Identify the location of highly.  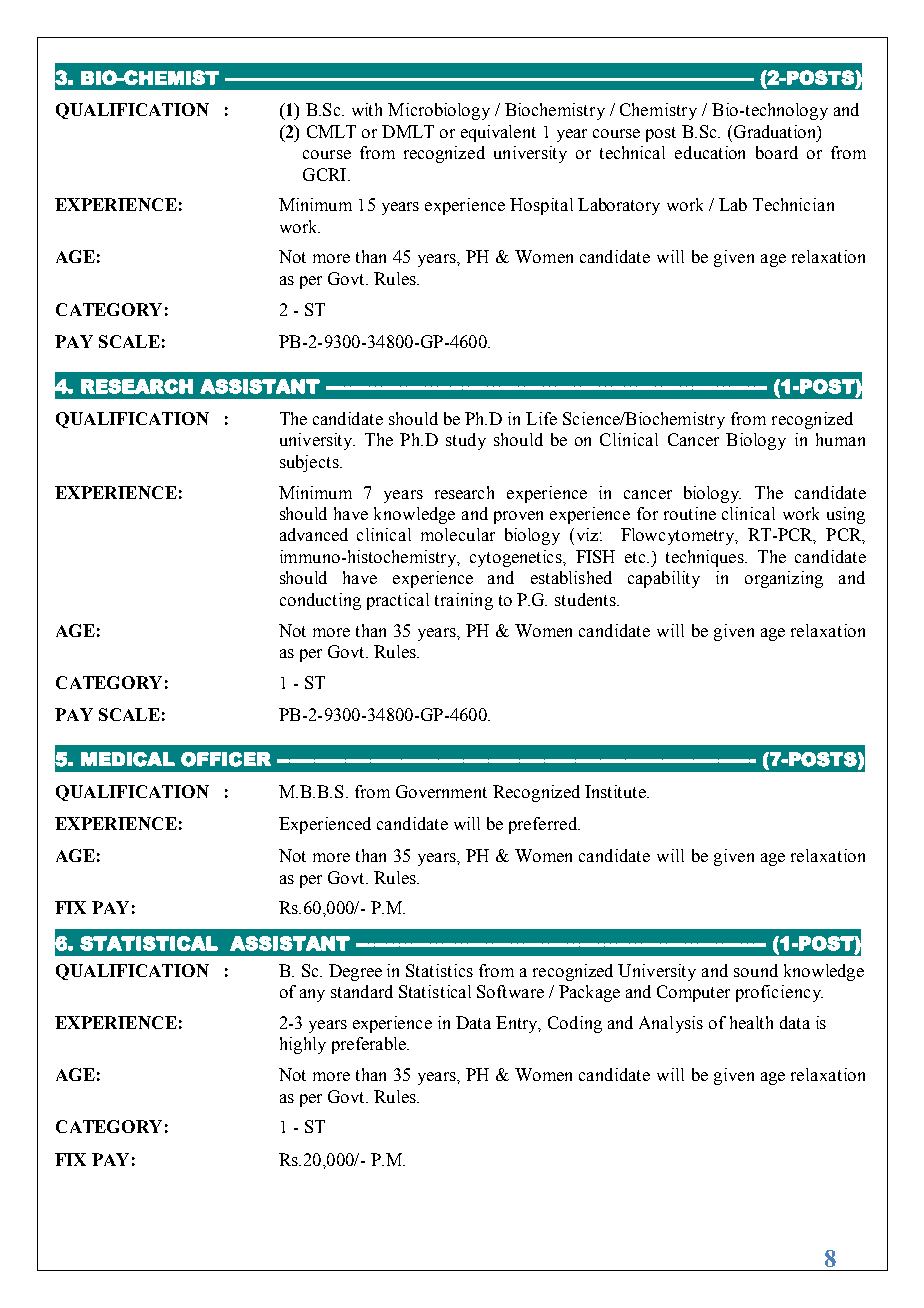
(303, 1045).
